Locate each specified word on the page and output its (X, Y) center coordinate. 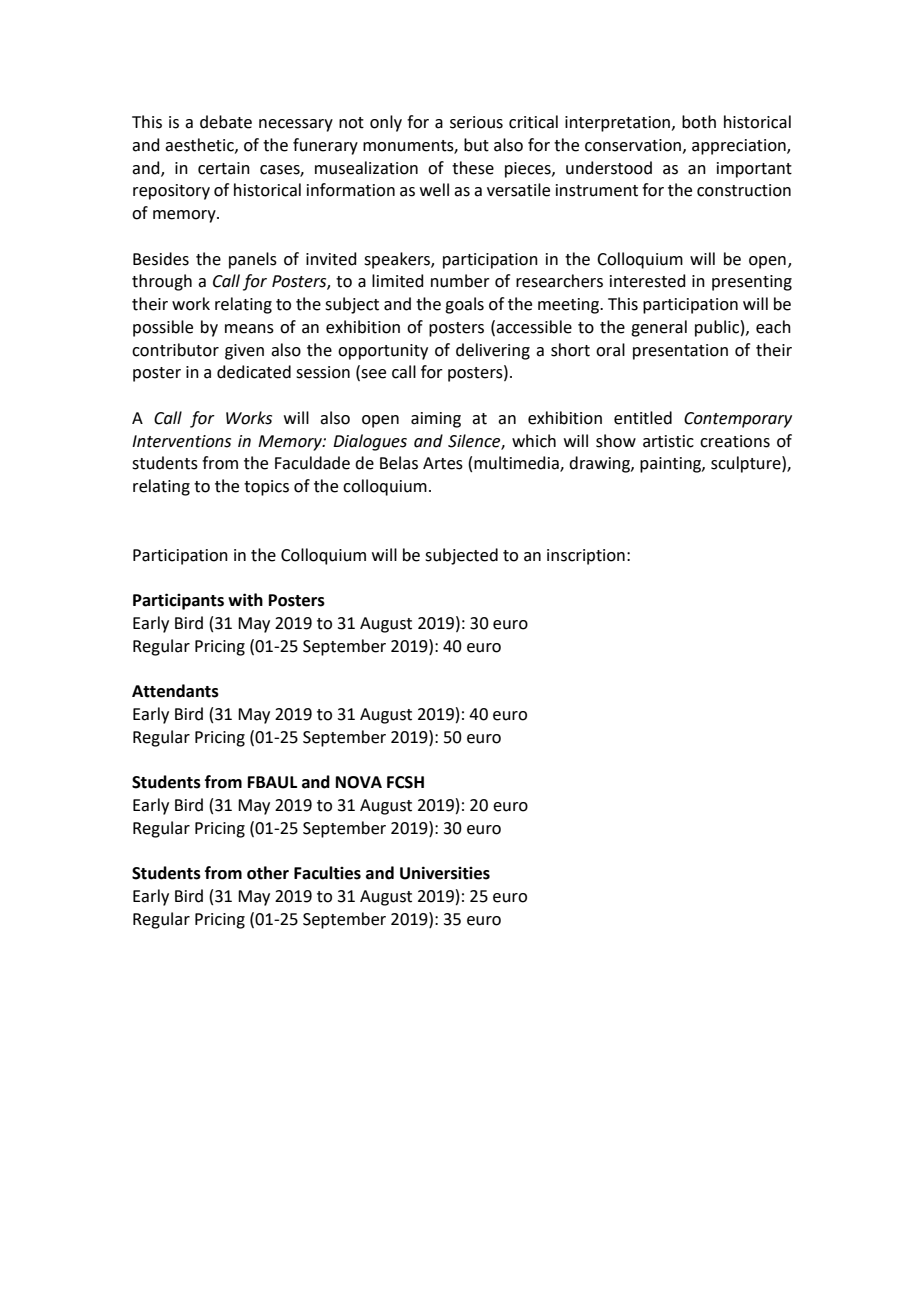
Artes (443, 463)
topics (266, 488)
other (268, 873)
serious (476, 122)
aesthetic (200, 145)
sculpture (747, 464)
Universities (445, 873)
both (699, 122)
